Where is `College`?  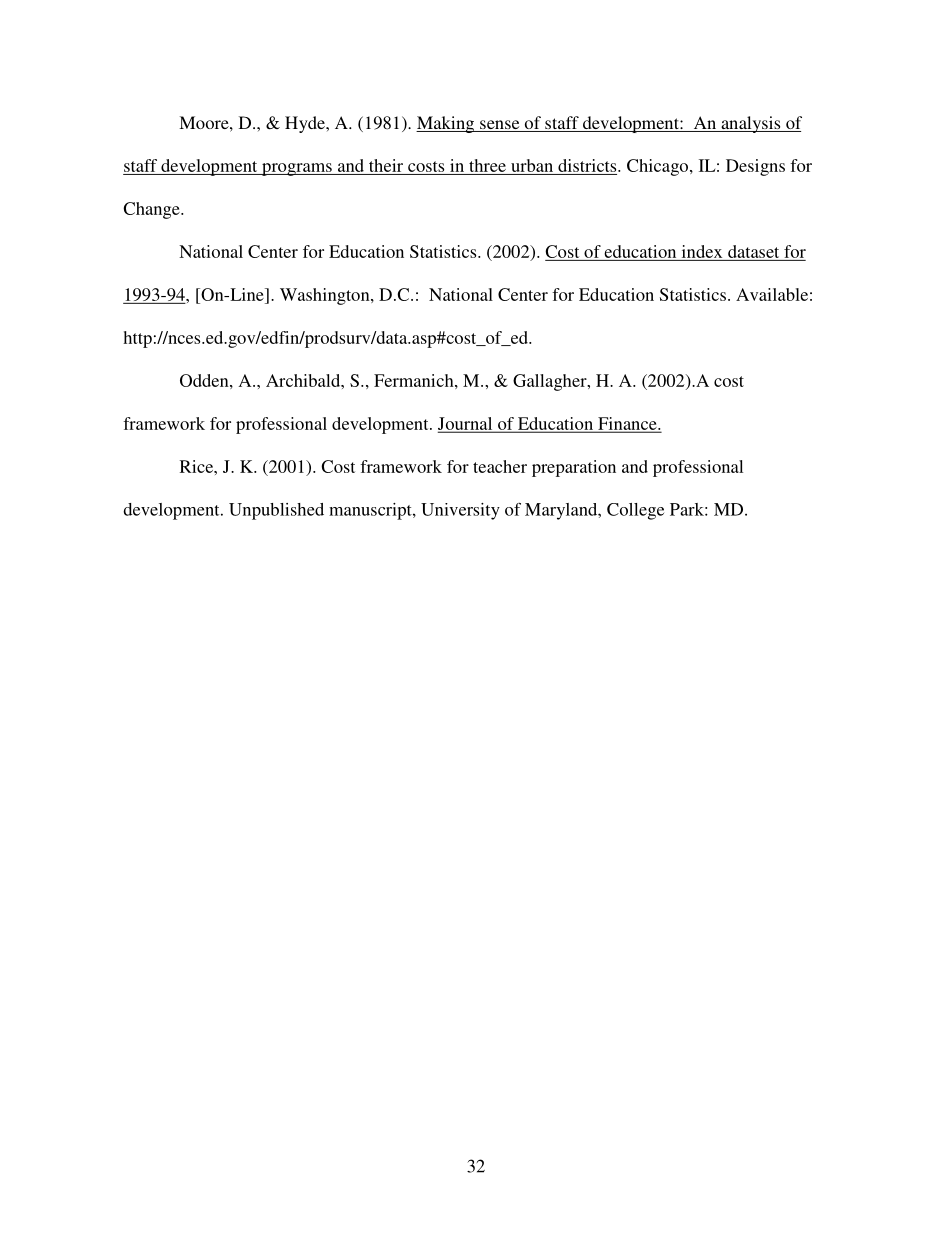 College is located at coordinates (635, 511).
